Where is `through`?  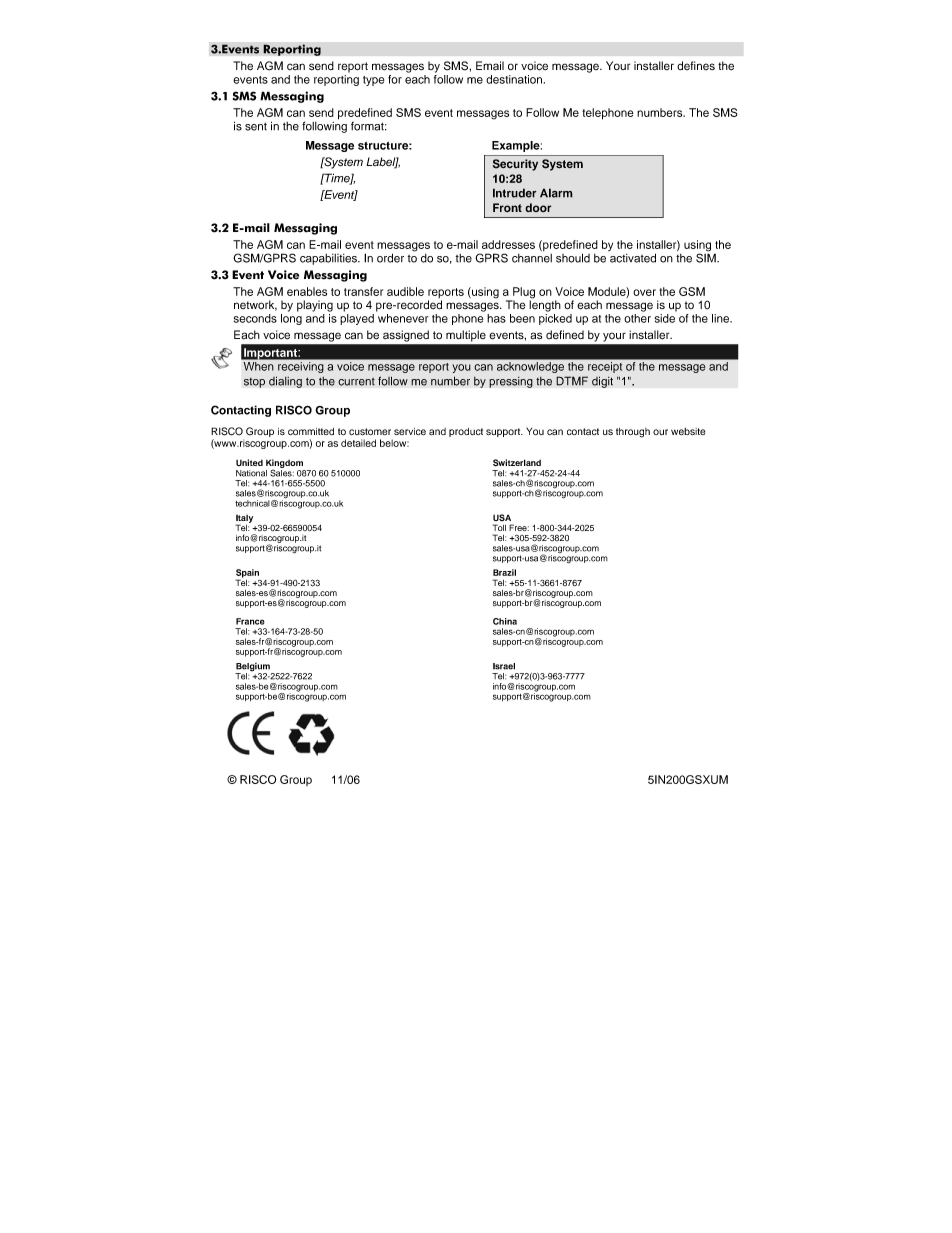 through is located at coordinates (633, 433).
